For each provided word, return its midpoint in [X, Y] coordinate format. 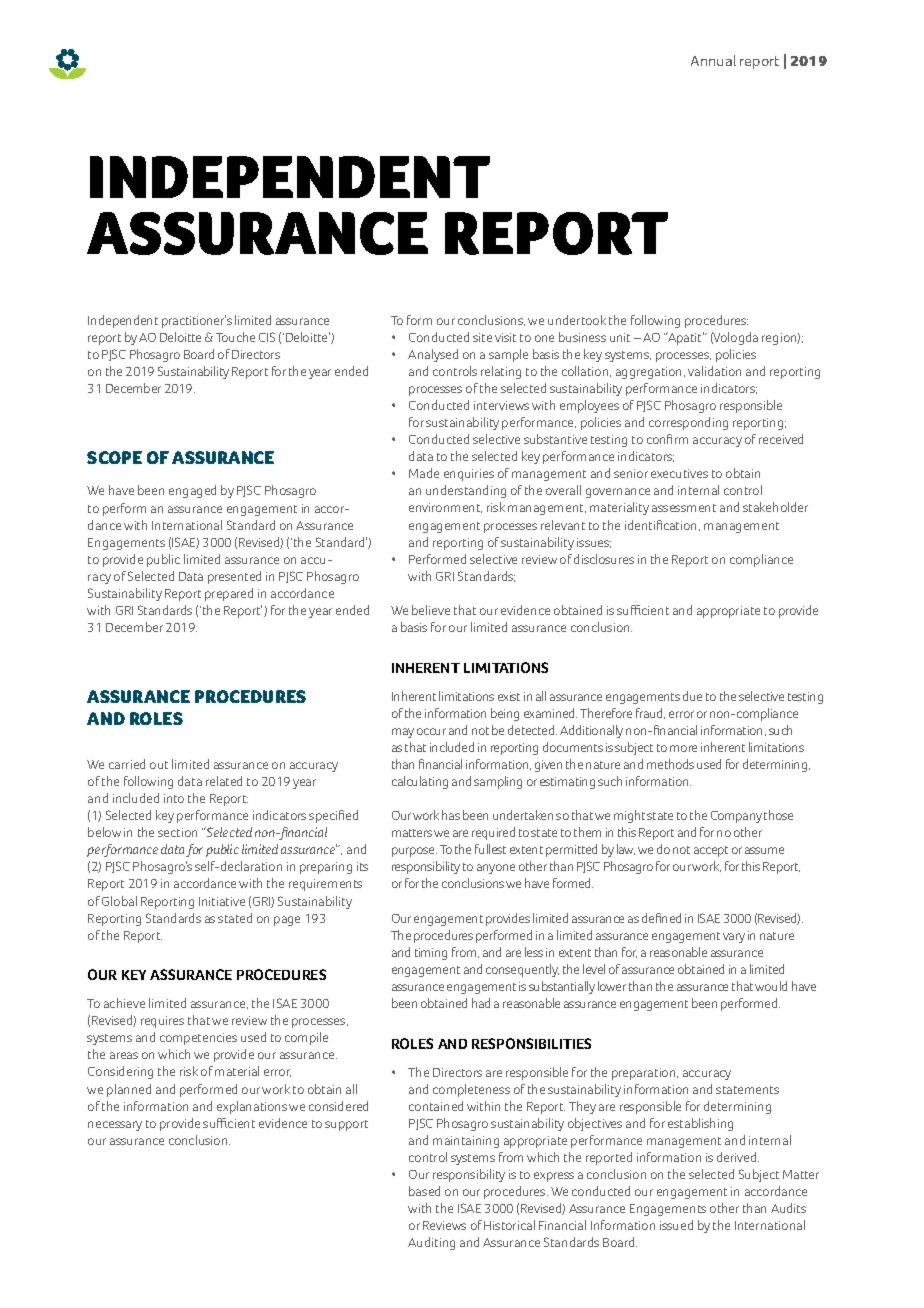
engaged [192, 491]
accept [711, 851]
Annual [713, 60]
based [424, 1191]
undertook [577, 320]
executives [679, 473]
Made [424, 473]
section [177, 832]
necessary [115, 1126]
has [451, 815]
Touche [235, 337]
